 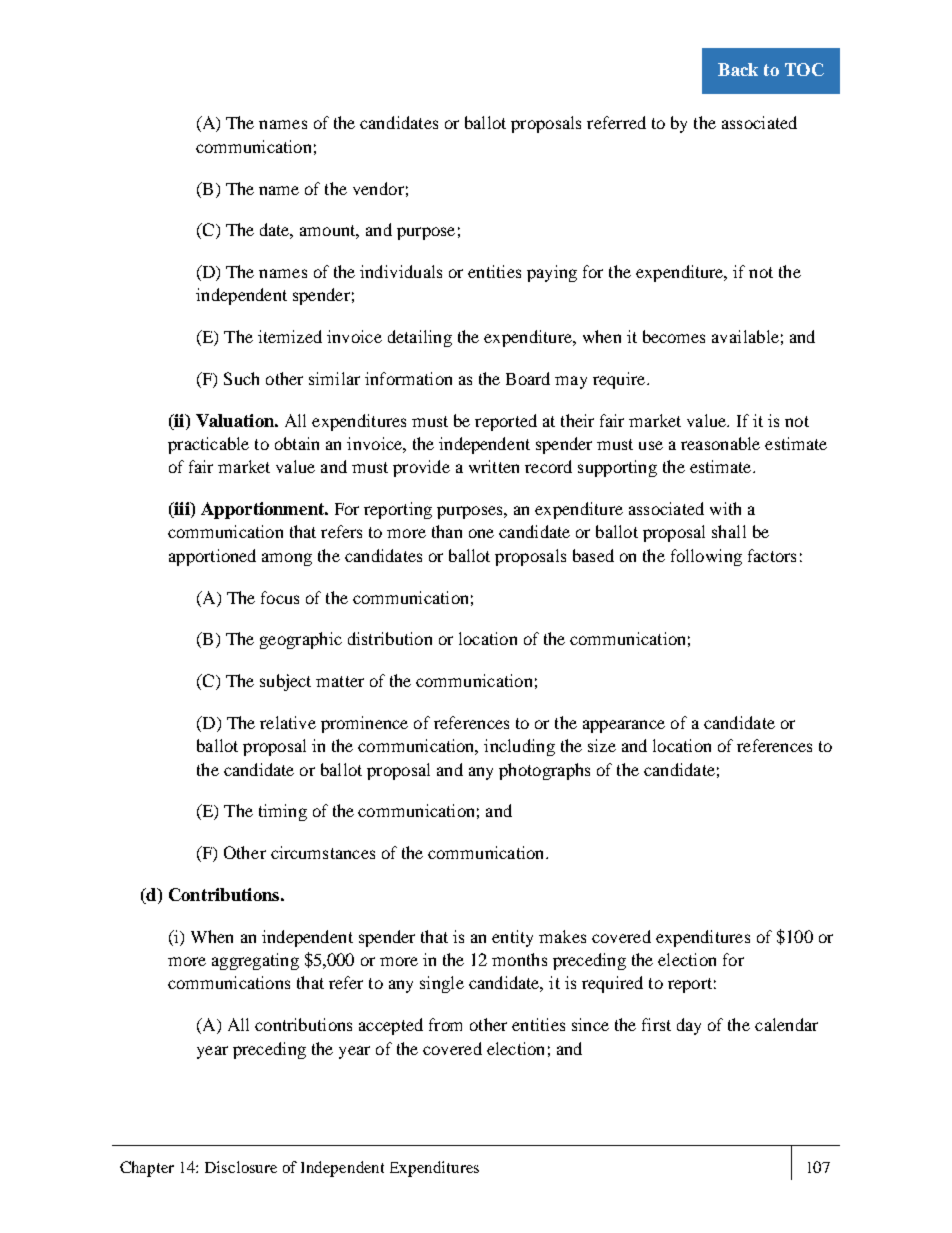 What do you see at coordinates (280, 597) in the screenshot?
I see `focus` at bounding box center [280, 597].
